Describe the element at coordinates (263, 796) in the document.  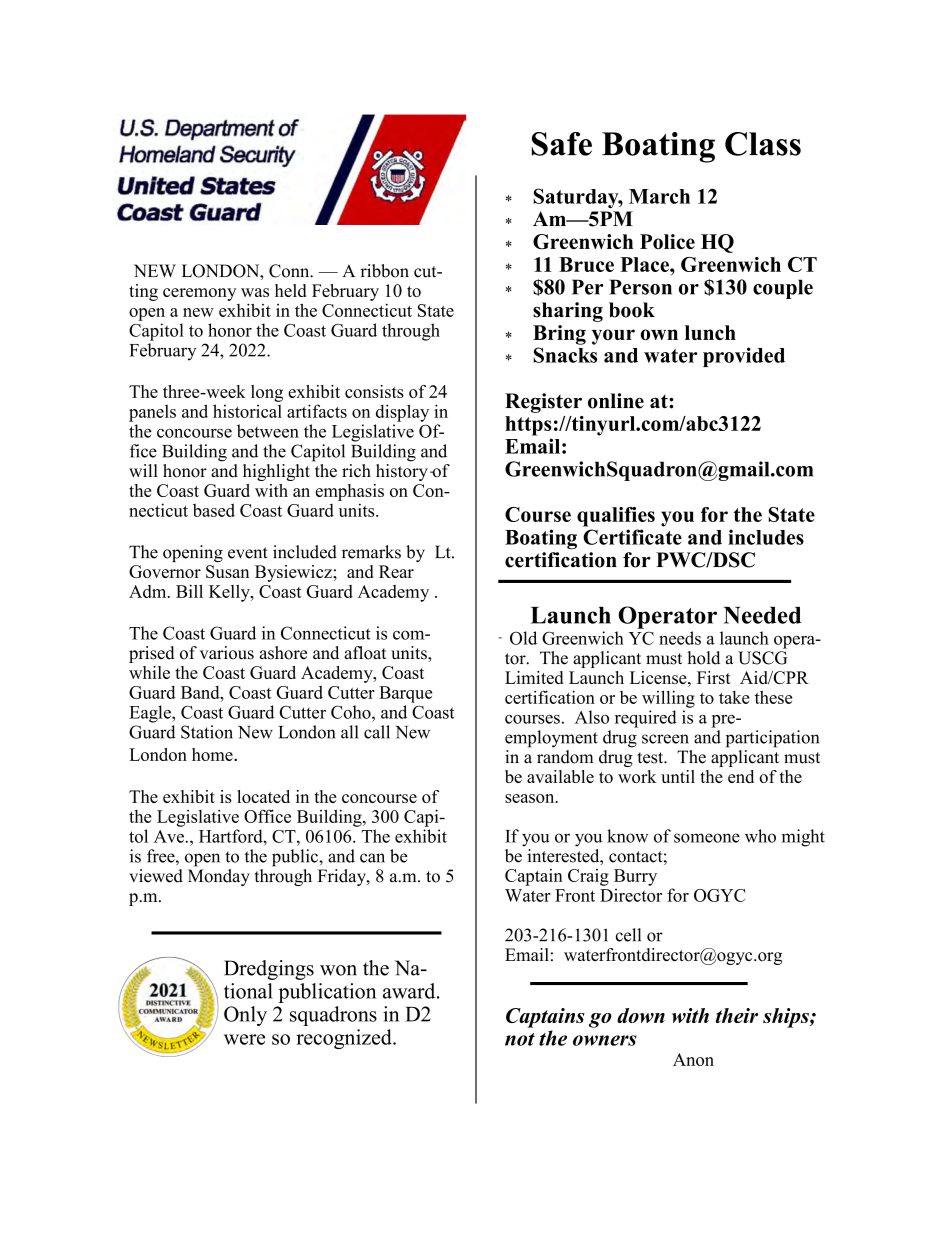
I see `located` at that location.
